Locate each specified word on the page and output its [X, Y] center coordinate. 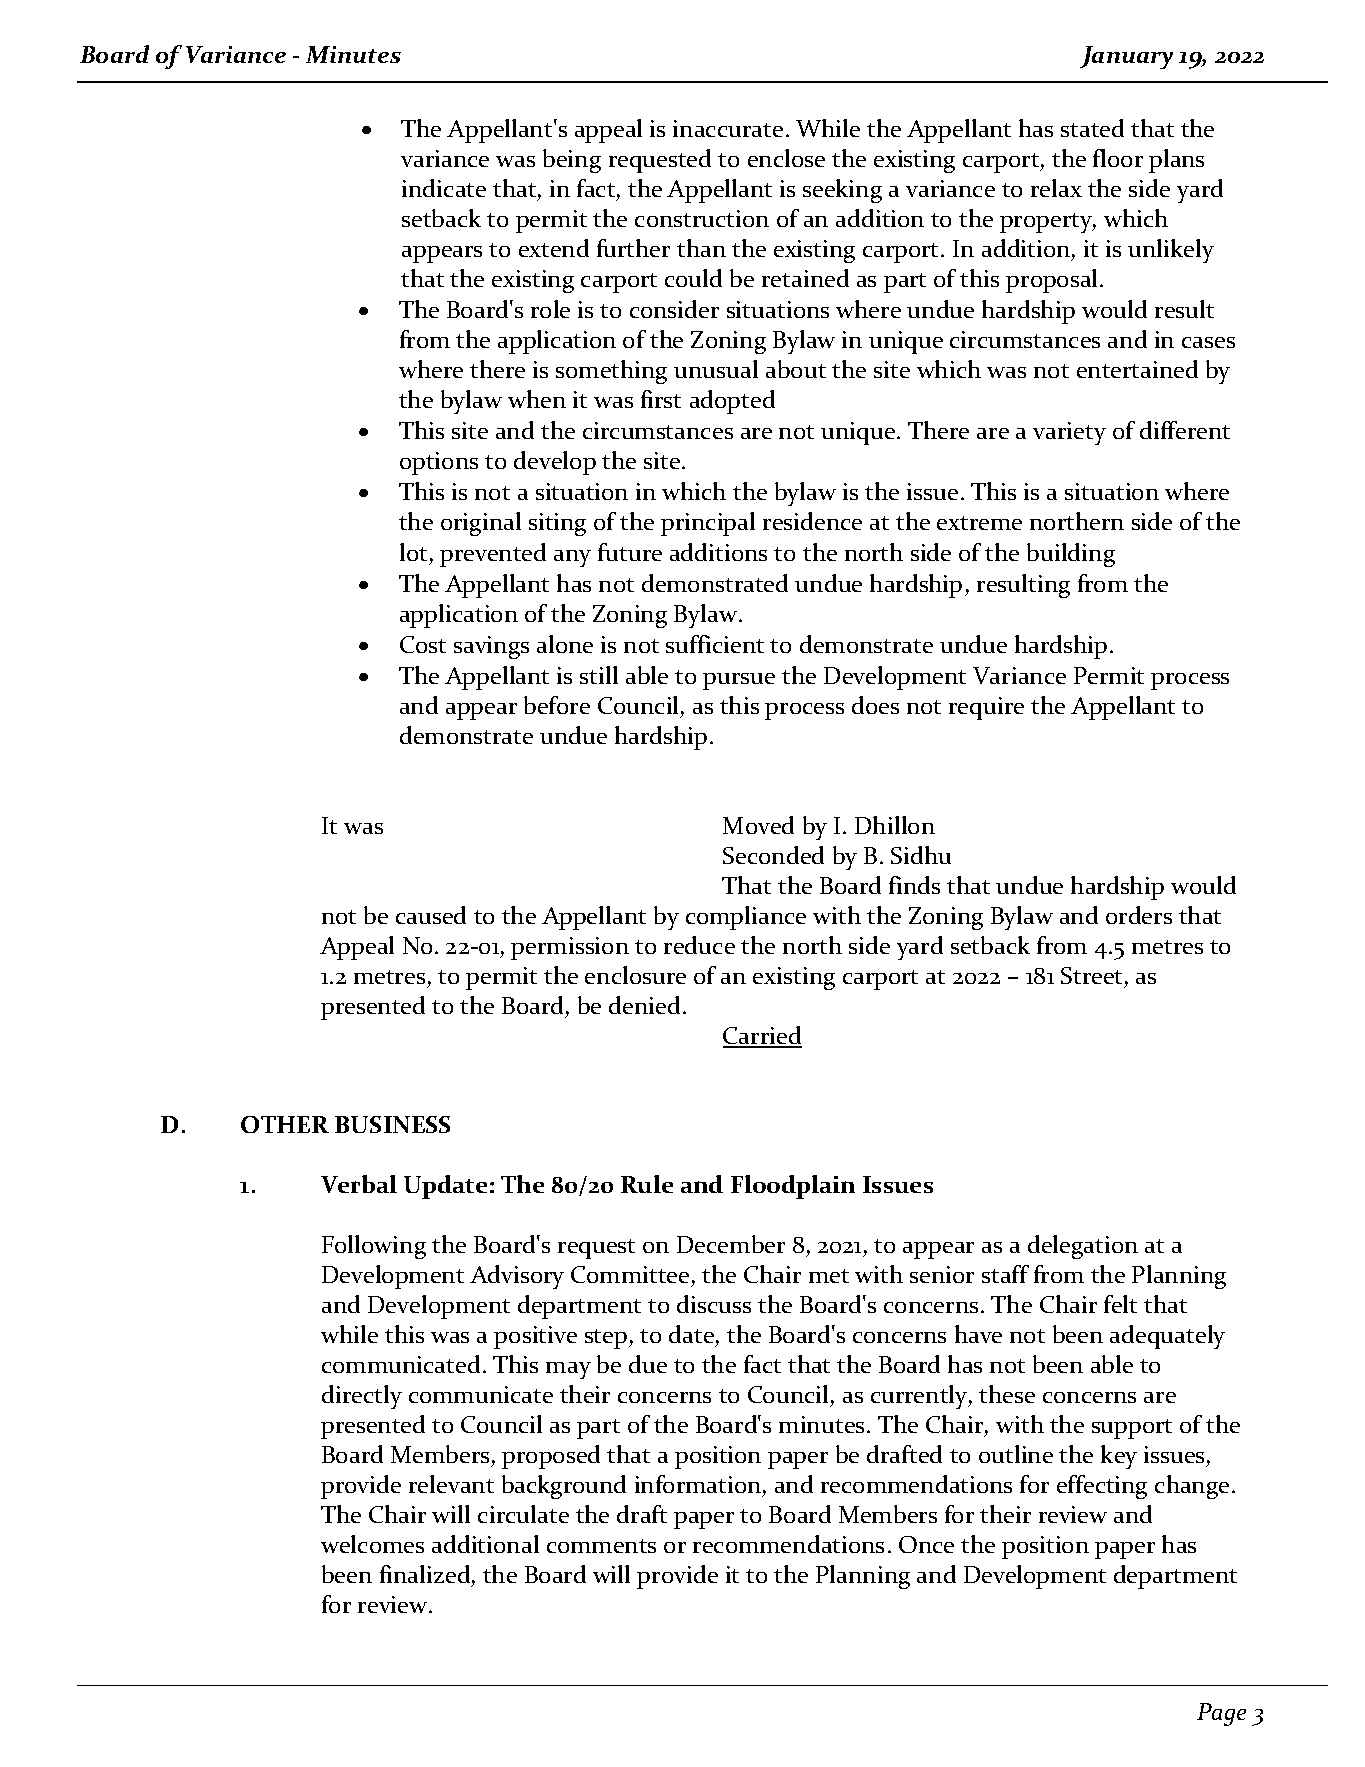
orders [1139, 915]
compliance [746, 918]
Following [374, 1247]
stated [1092, 128]
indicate [444, 188]
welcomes [372, 1544]
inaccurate [728, 128]
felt [1120, 1304]
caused [431, 915]
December [731, 1244]
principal [708, 524]
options [439, 463]
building [1071, 555]
